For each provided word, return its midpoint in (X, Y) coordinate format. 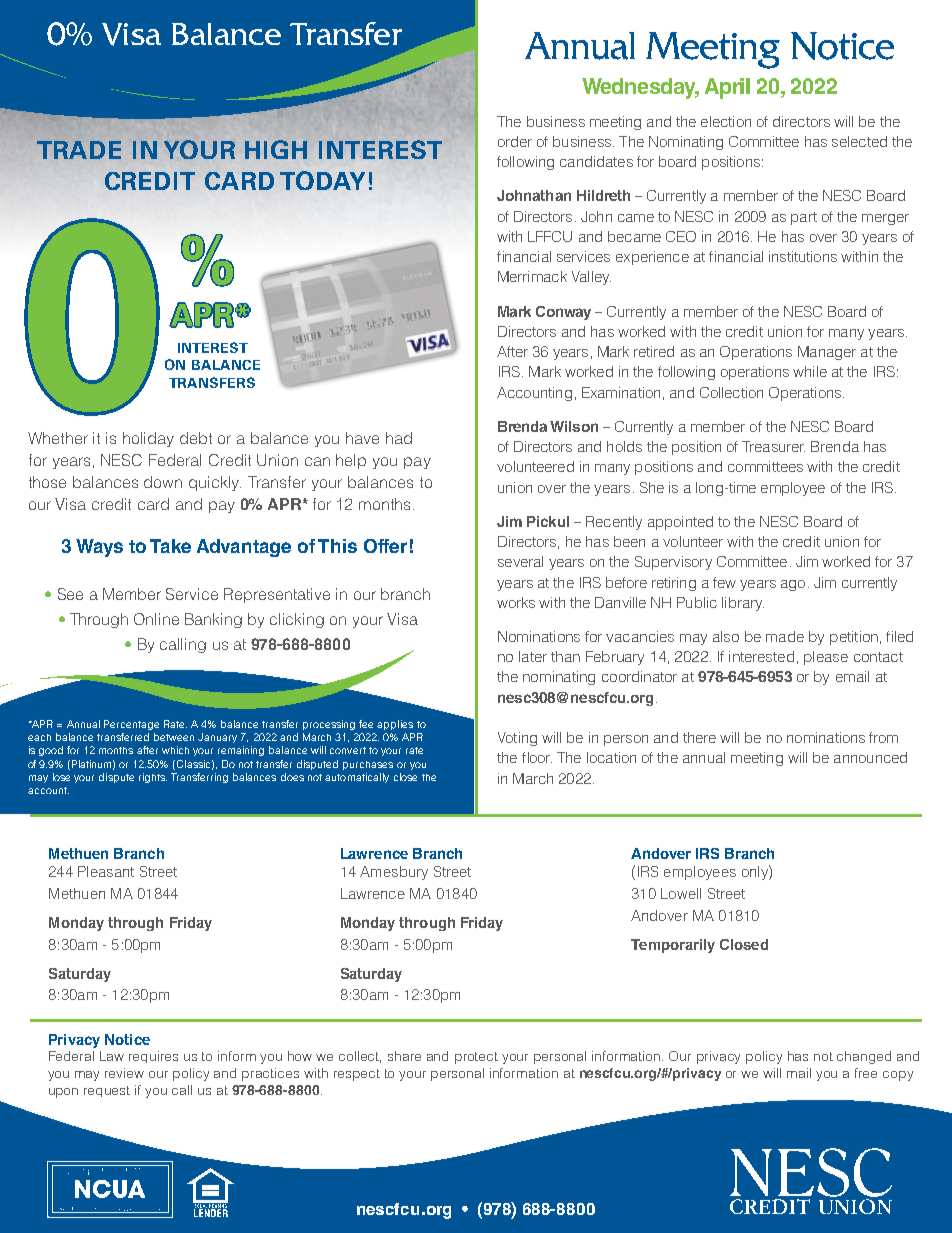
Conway (563, 313)
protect (476, 1058)
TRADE (79, 150)
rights (153, 778)
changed (864, 1057)
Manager (827, 353)
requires (153, 1057)
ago (793, 585)
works (516, 602)
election (726, 121)
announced (870, 757)
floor (537, 757)
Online (156, 619)
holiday (148, 439)
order (515, 141)
